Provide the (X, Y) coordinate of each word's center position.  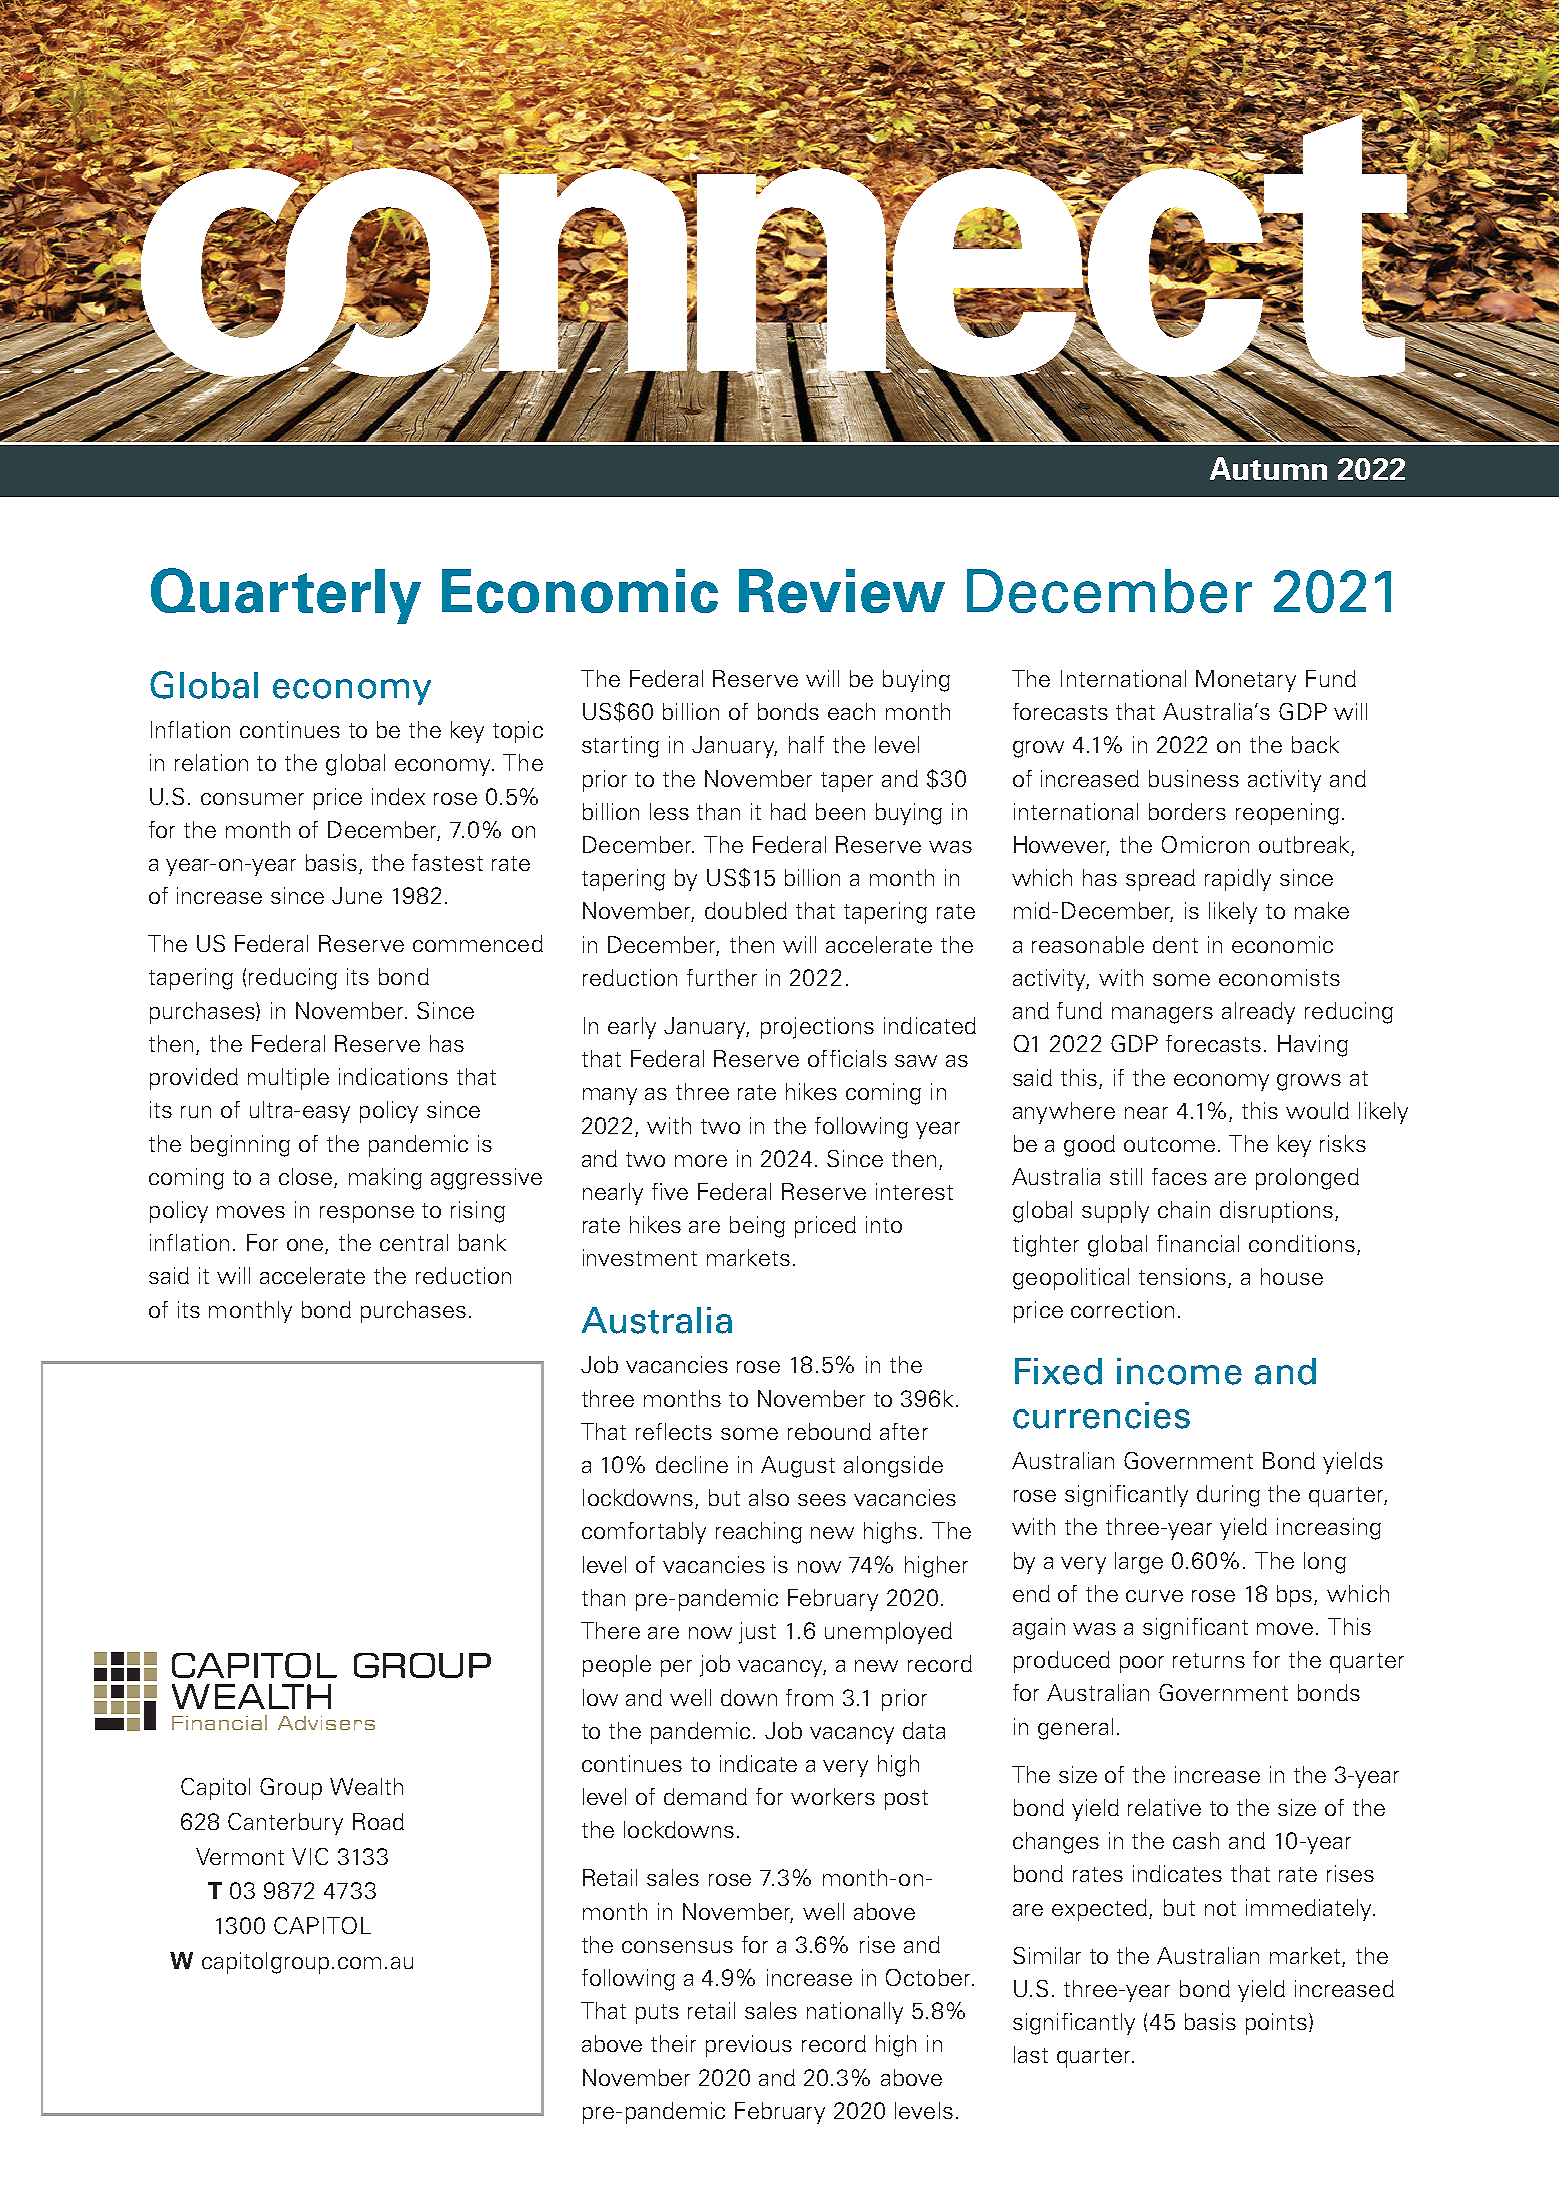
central (414, 1242)
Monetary (1246, 681)
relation (211, 762)
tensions (1184, 1278)
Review (842, 591)
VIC (310, 1856)
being (757, 1227)
